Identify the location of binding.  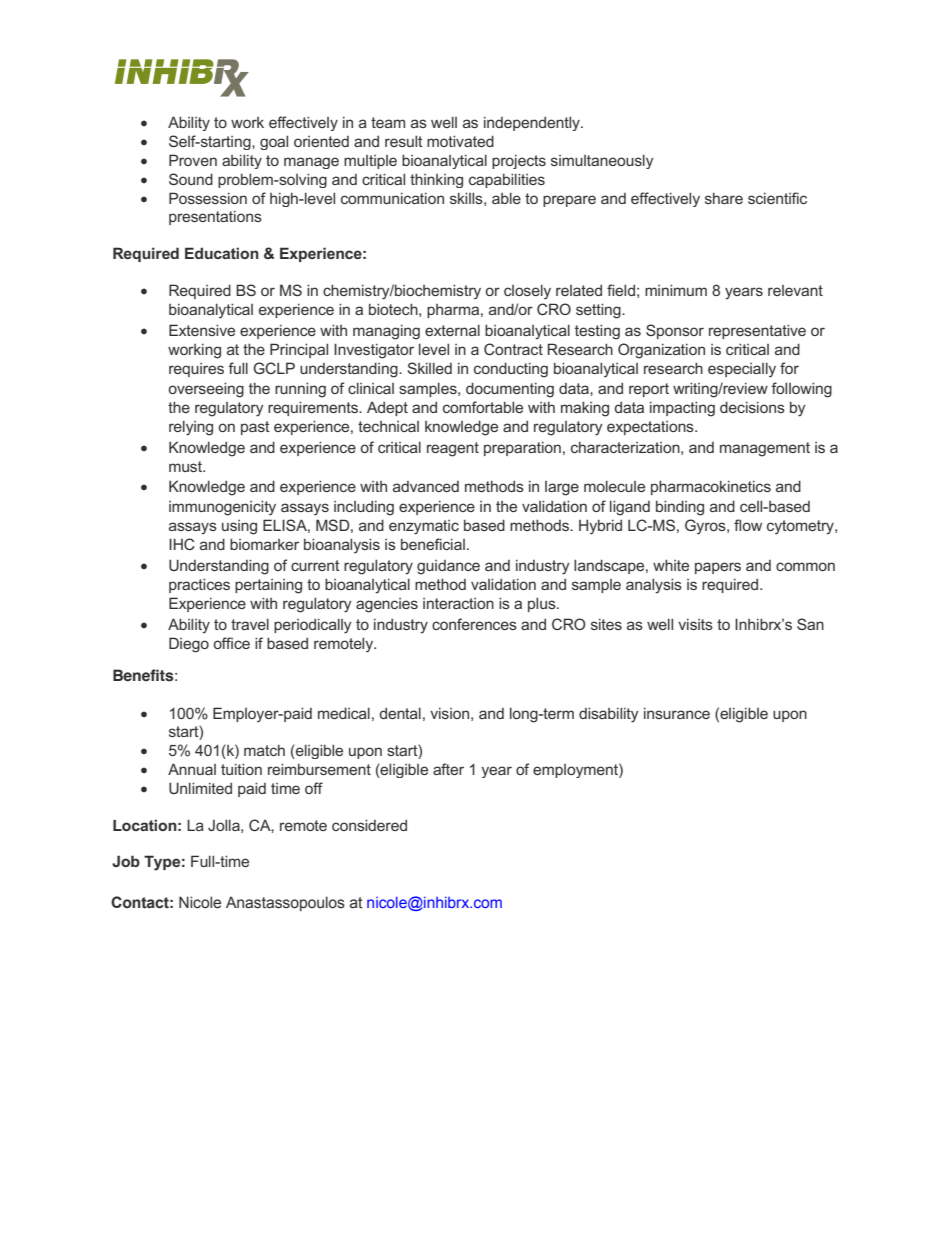
(680, 508).
